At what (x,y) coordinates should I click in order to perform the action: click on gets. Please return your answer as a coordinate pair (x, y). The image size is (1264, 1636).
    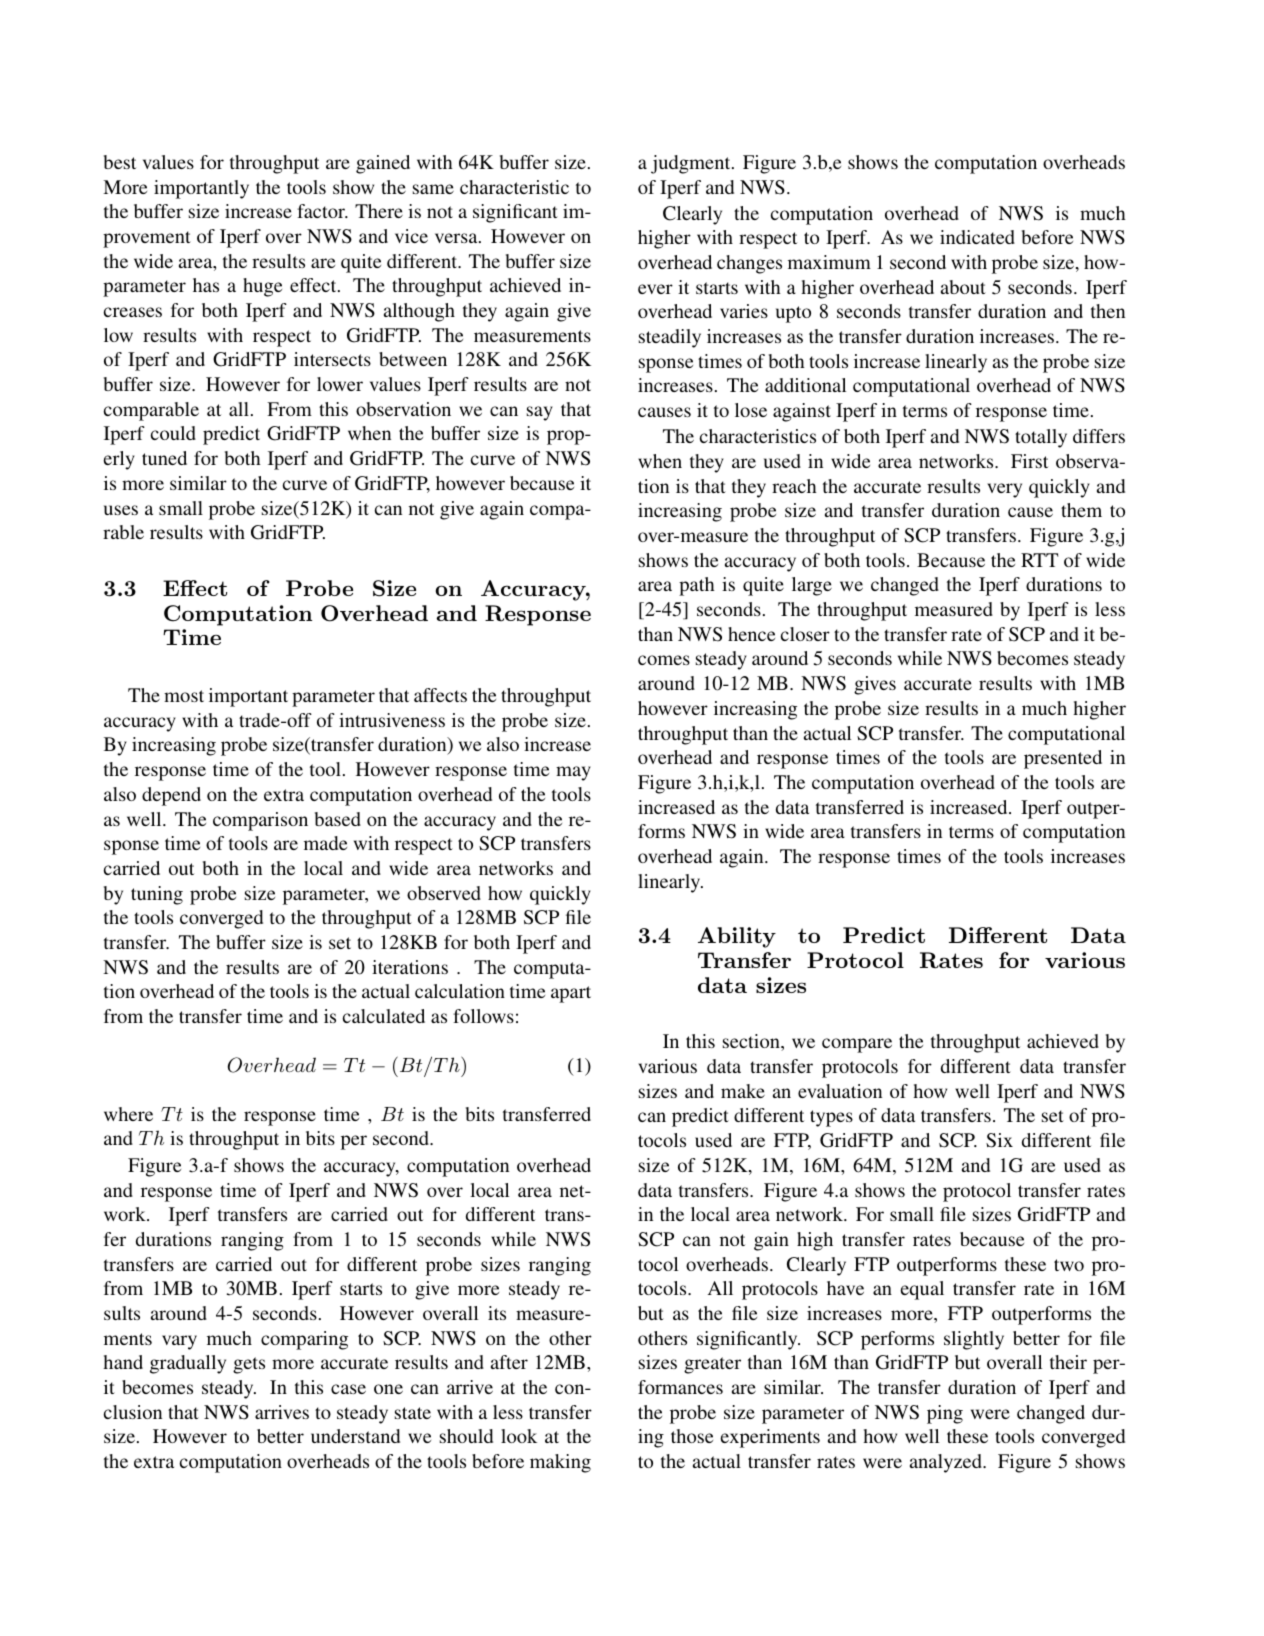
    Looking at the image, I should click on (249, 1365).
